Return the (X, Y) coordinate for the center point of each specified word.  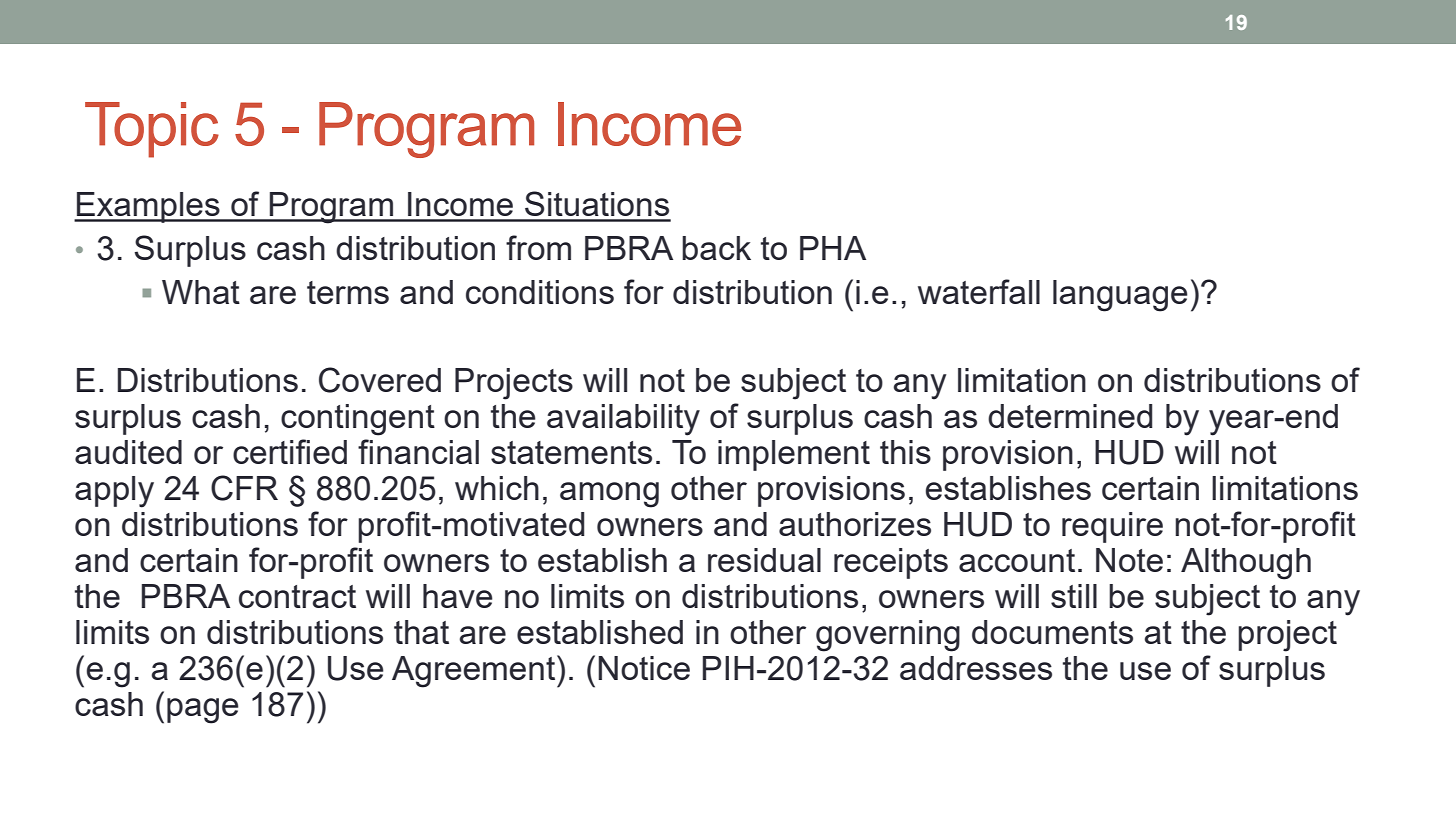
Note (1129, 560)
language (1120, 296)
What (201, 292)
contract (297, 596)
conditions (540, 292)
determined (1070, 416)
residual (764, 560)
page (203, 711)
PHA (833, 248)
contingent (358, 420)
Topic (152, 130)
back (716, 248)
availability (623, 420)
